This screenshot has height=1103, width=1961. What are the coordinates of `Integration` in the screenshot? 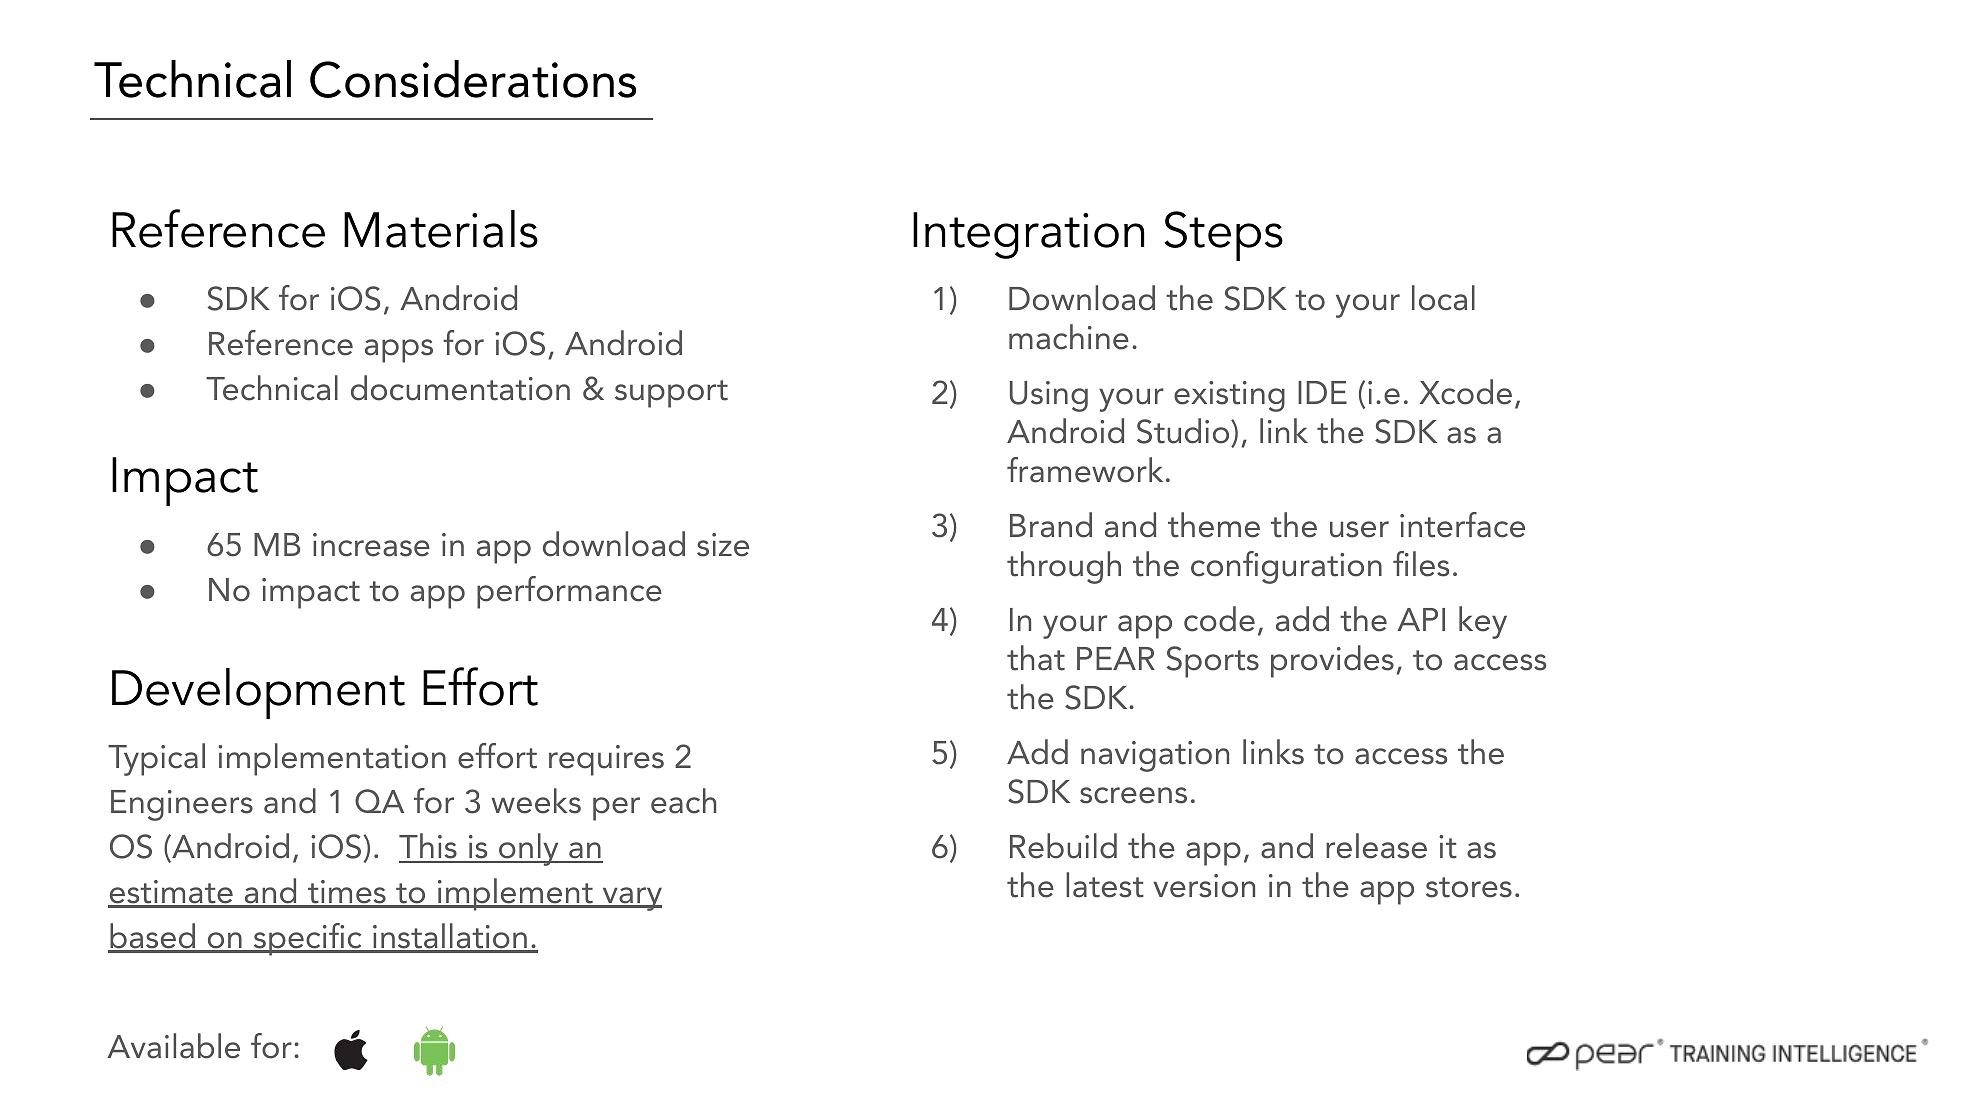 It's located at (1028, 235).
